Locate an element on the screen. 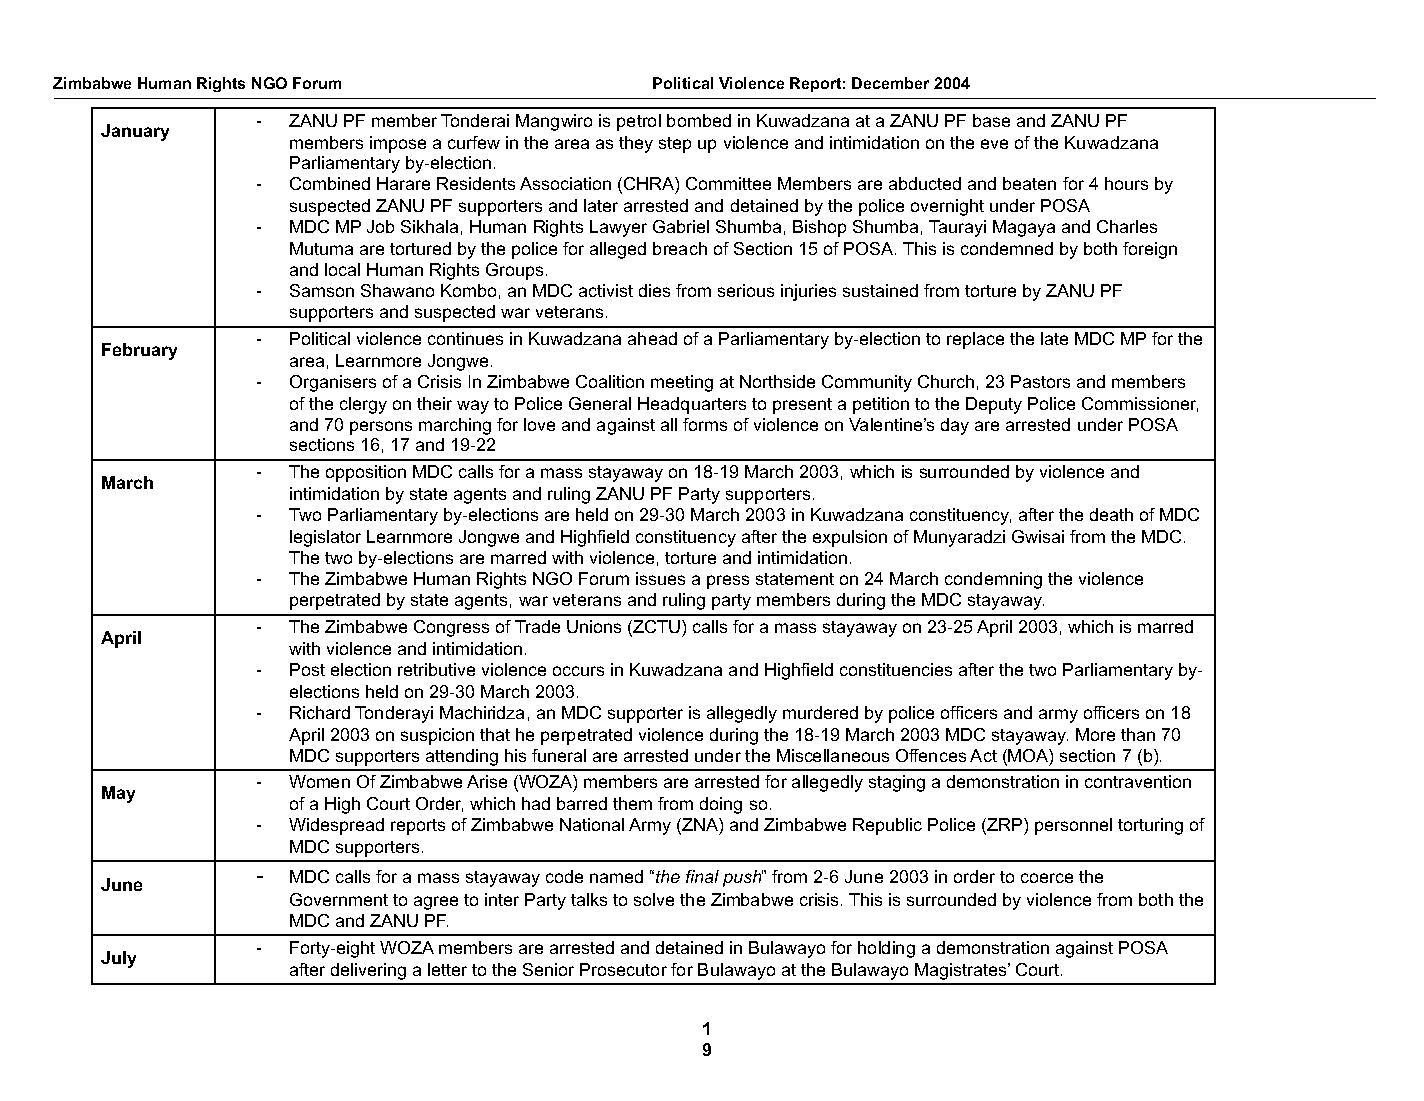  legislator is located at coordinates (325, 538).
